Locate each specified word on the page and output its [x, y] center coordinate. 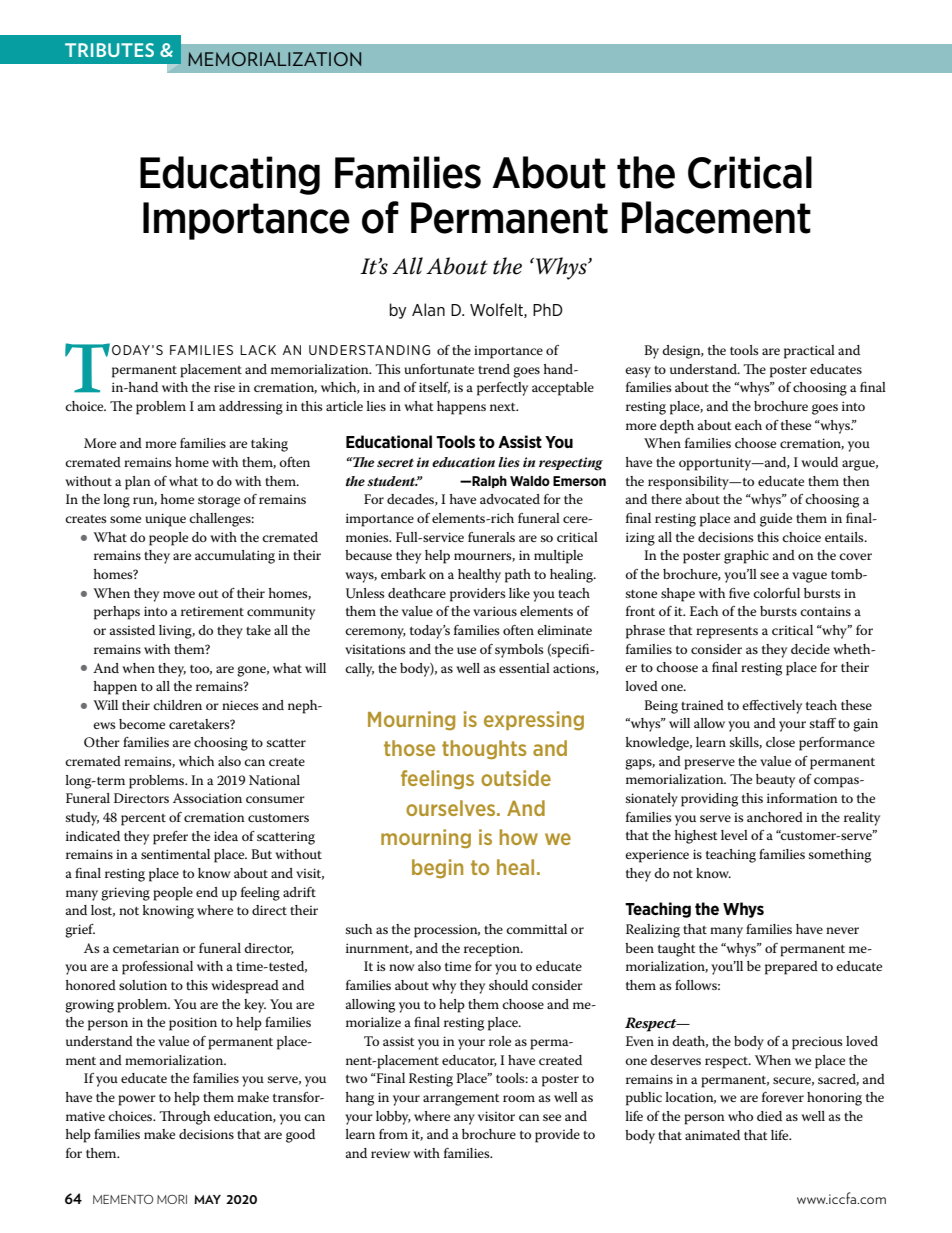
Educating [230, 175]
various [495, 611]
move [179, 594]
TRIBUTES [109, 50]
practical [809, 352]
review [390, 1153]
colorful [776, 593]
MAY [207, 1199]
